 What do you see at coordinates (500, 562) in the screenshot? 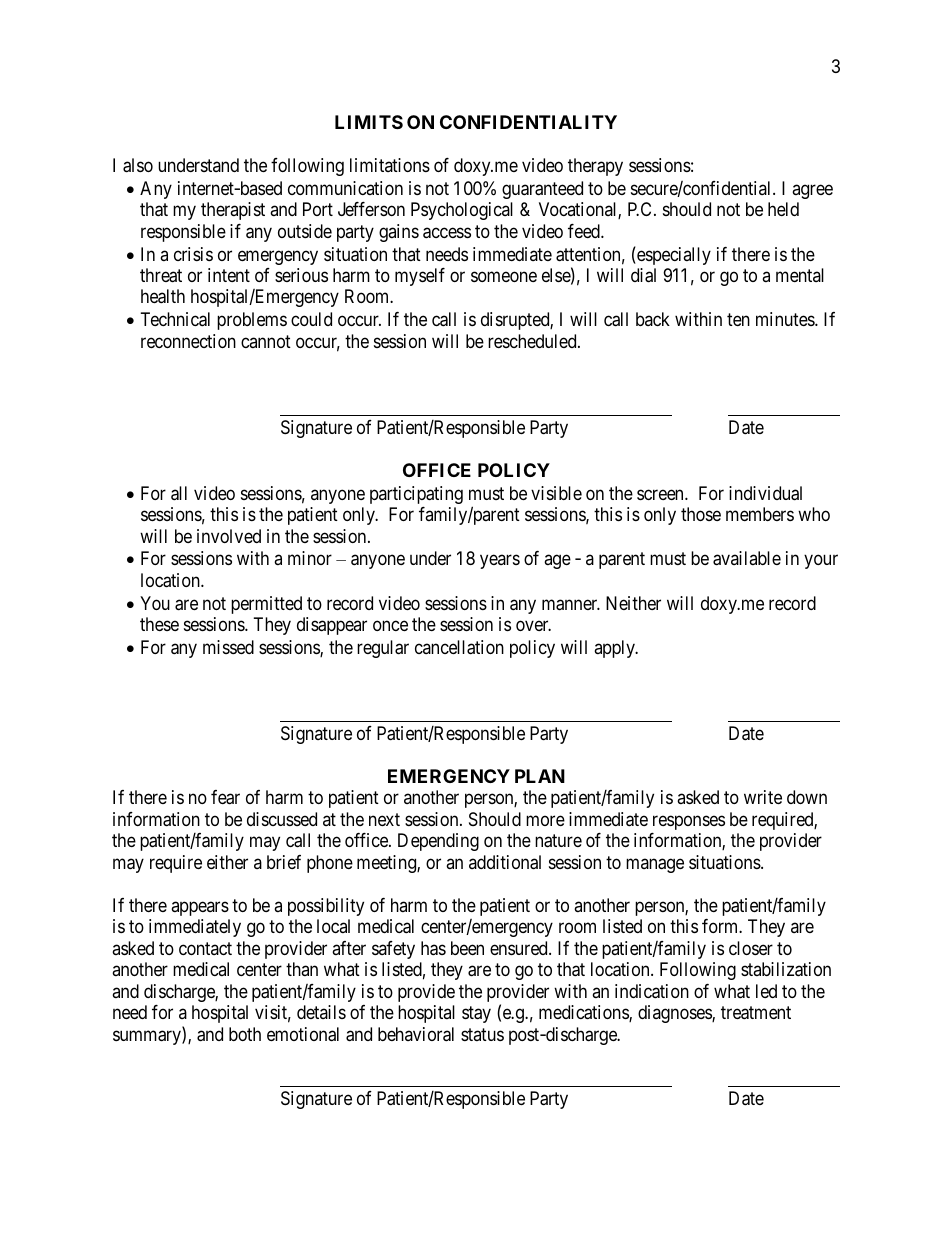
I see `years` at bounding box center [500, 562].
